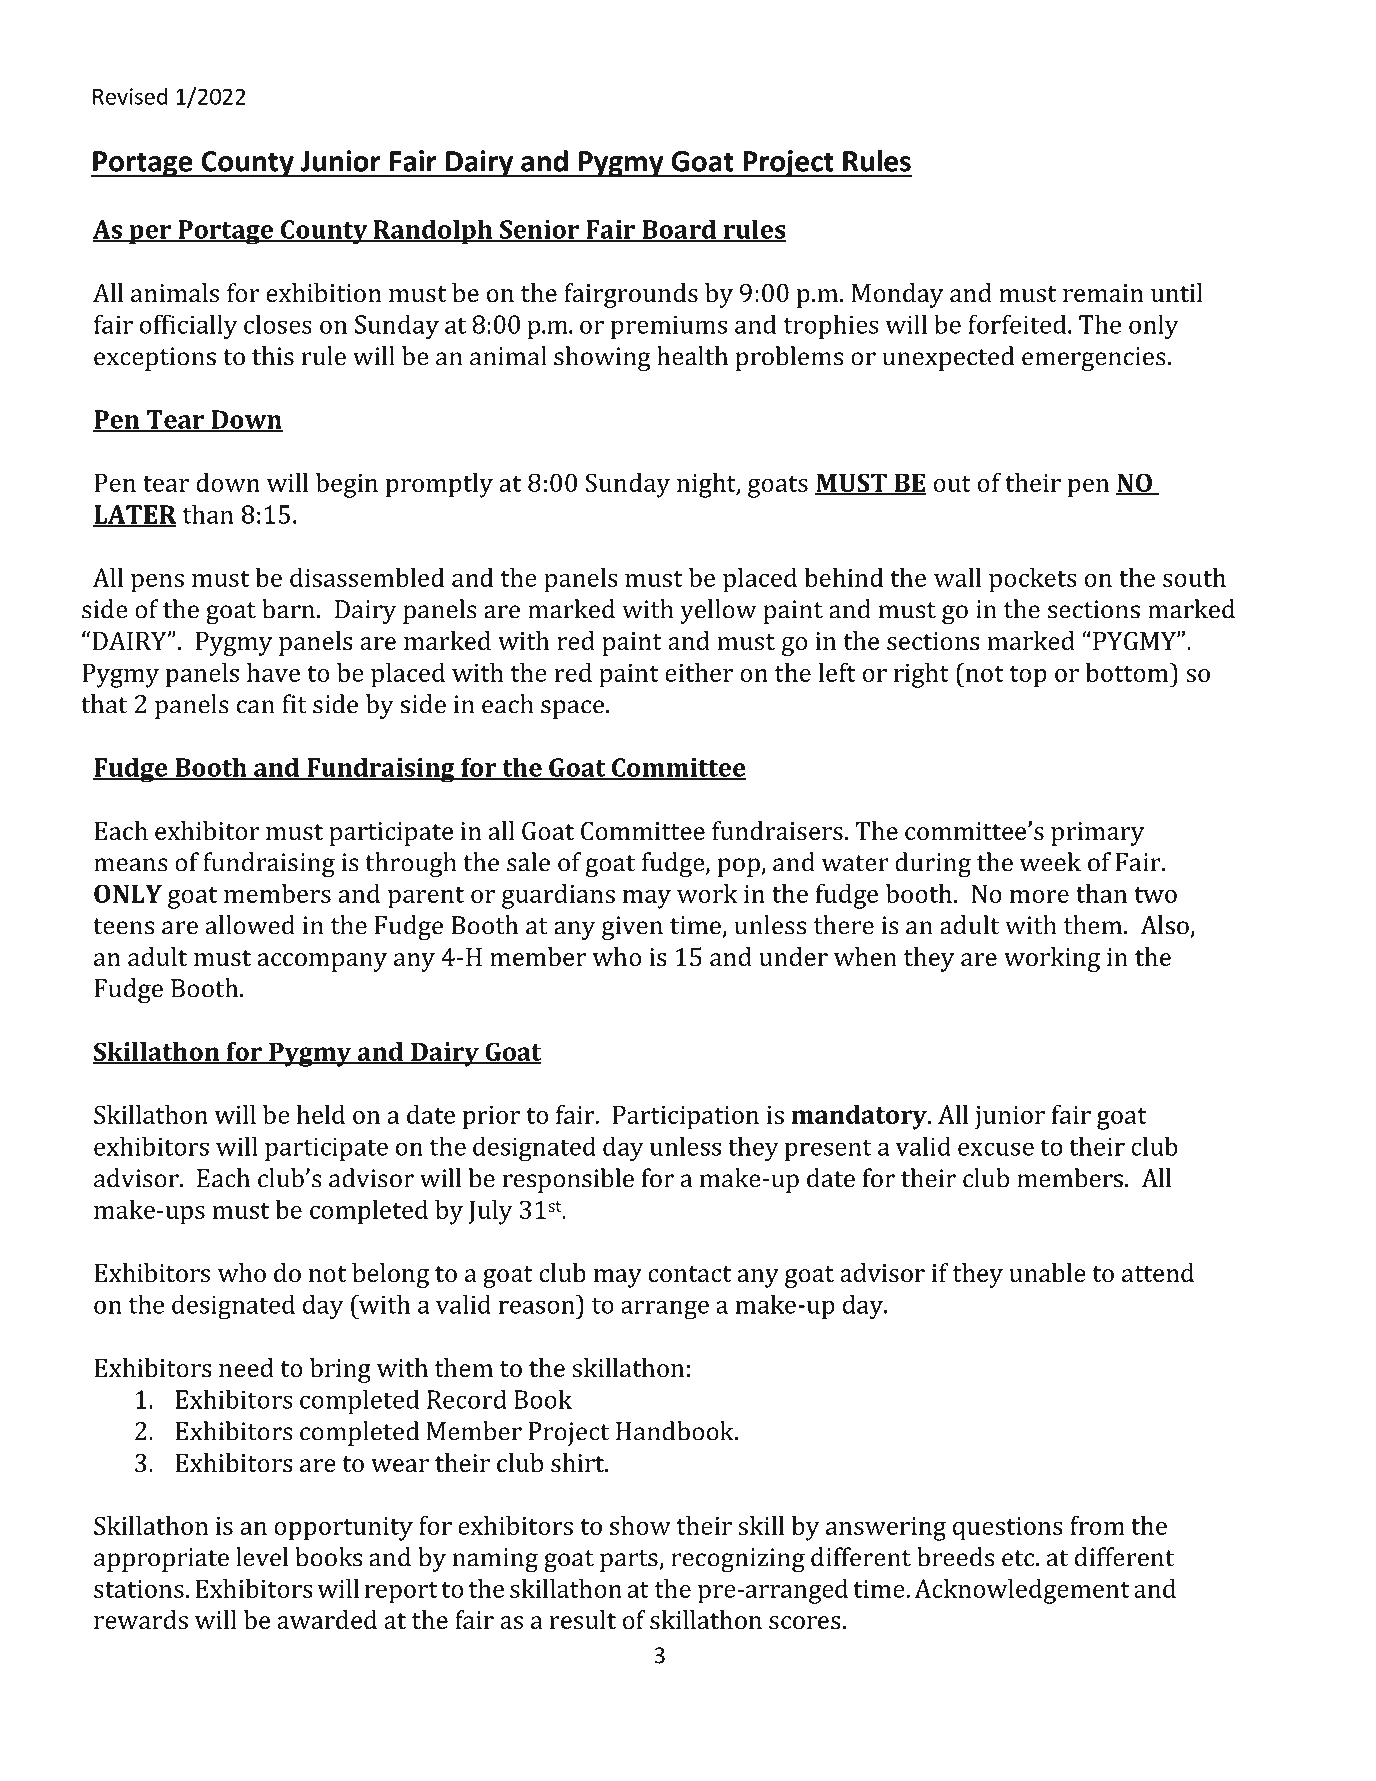  I want to click on Board, so click(679, 230).
